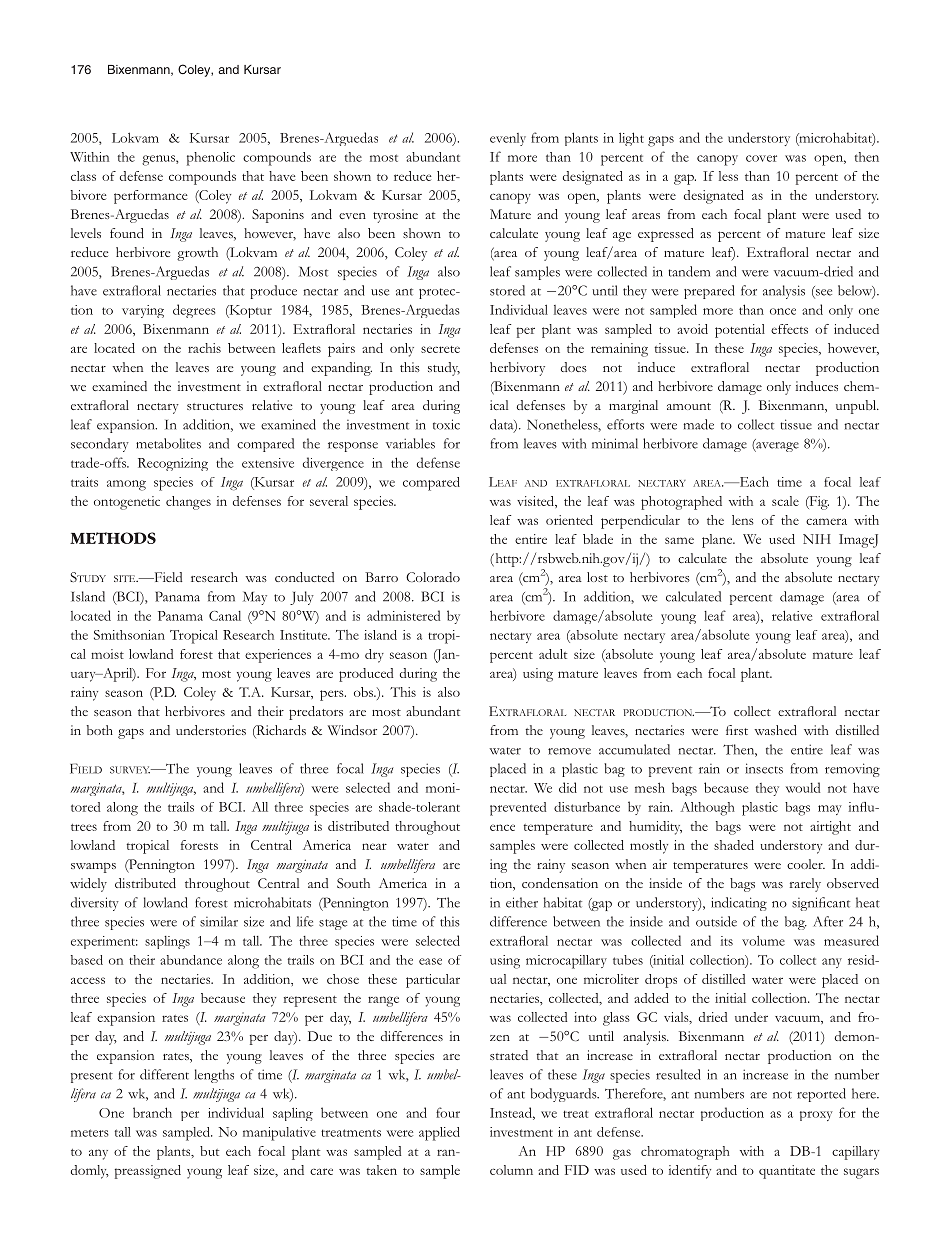  What do you see at coordinates (553, 654) in the document?
I see `adult` at bounding box center [553, 654].
